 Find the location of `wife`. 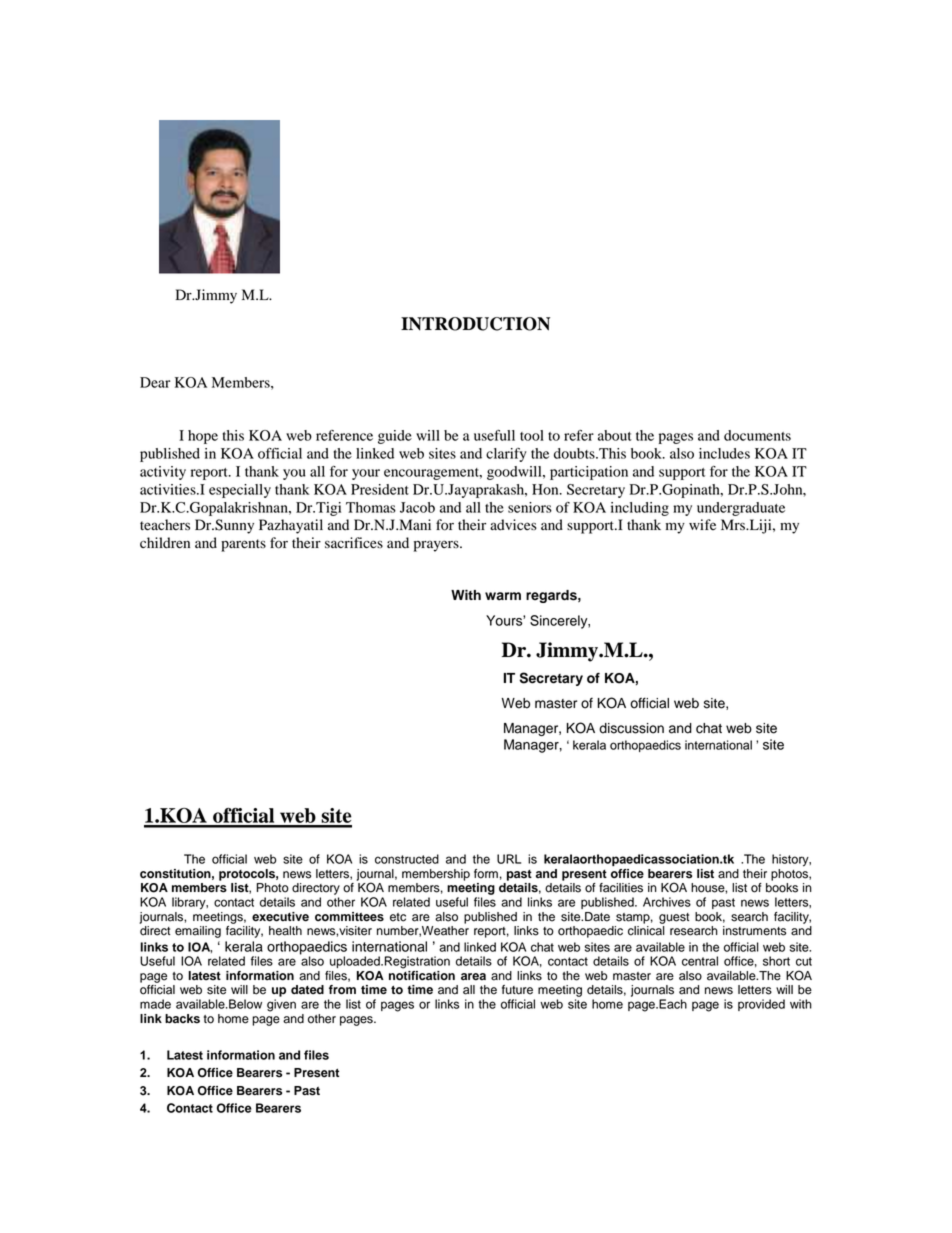

wife is located at coordinates (702, 524).
